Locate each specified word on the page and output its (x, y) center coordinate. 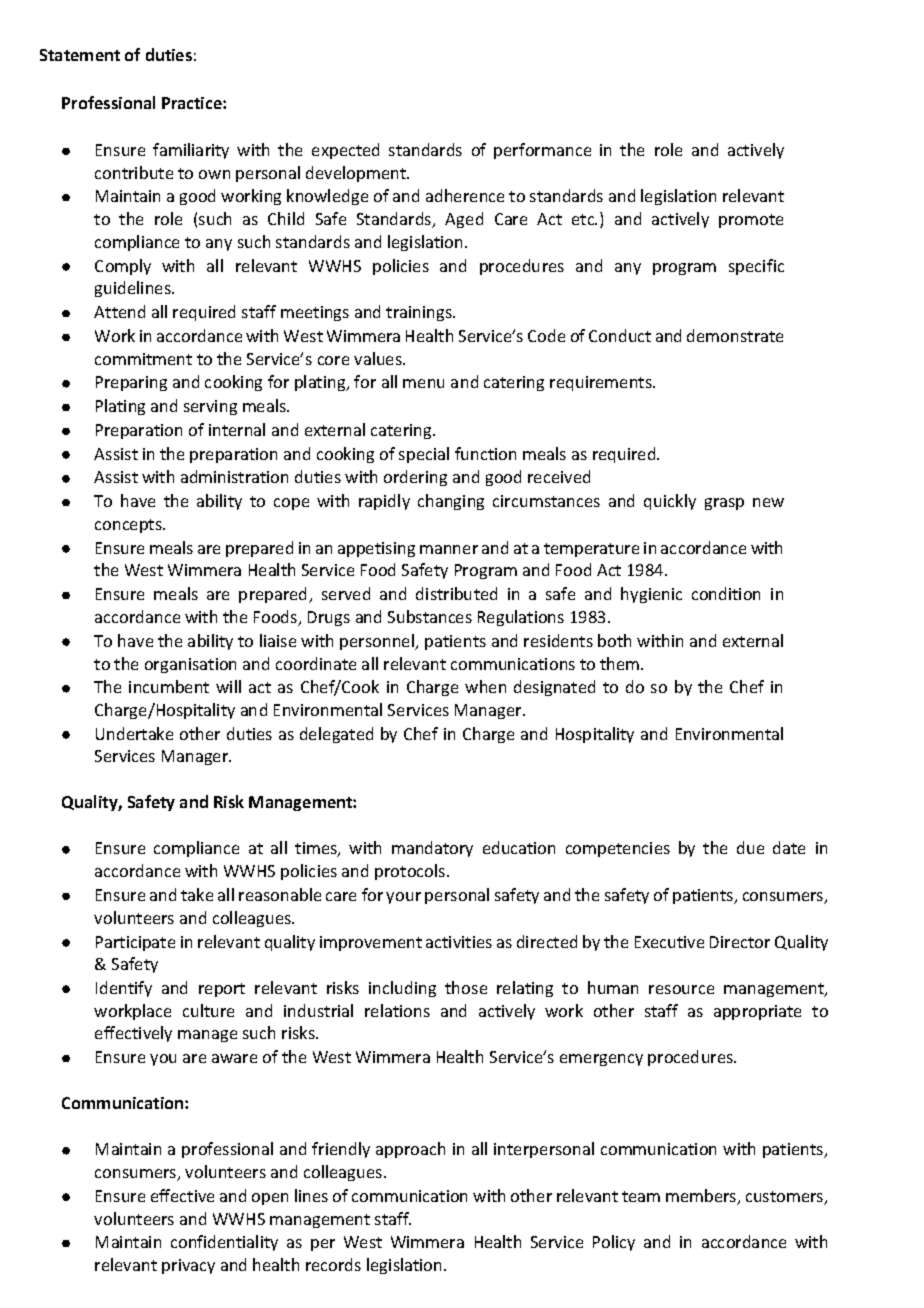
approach (410, 1150)
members (702, 1197)
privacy (188, 1266)
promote (751, 221)
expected (345, 151)
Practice (193, 103)
